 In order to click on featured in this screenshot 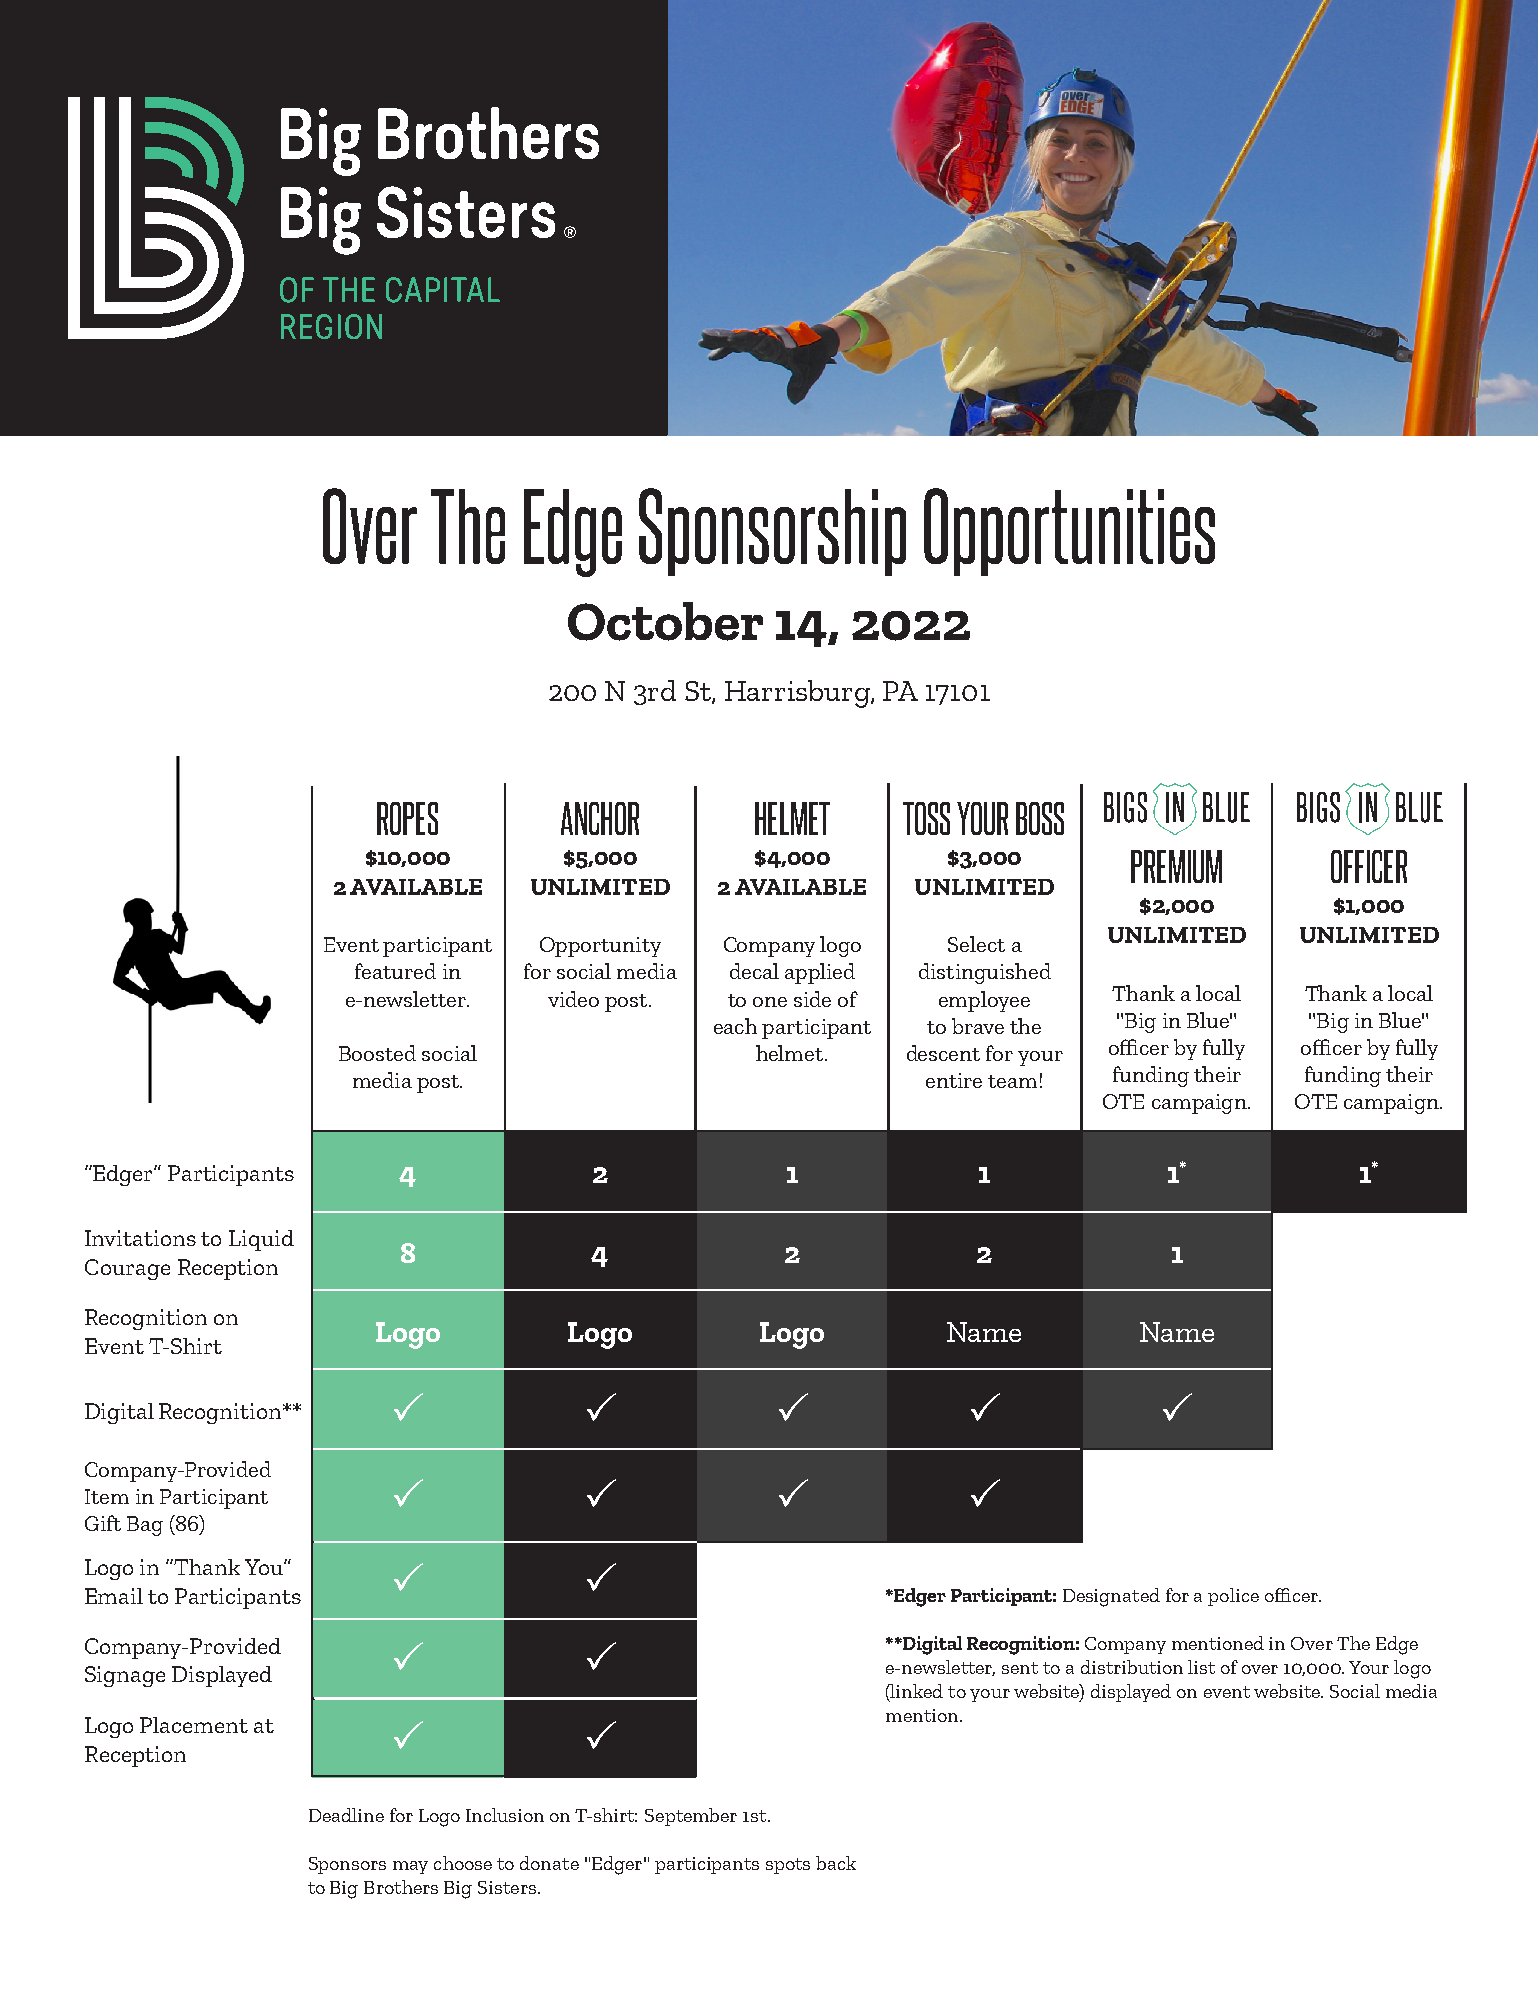, I will do `click(395, 971)`.
